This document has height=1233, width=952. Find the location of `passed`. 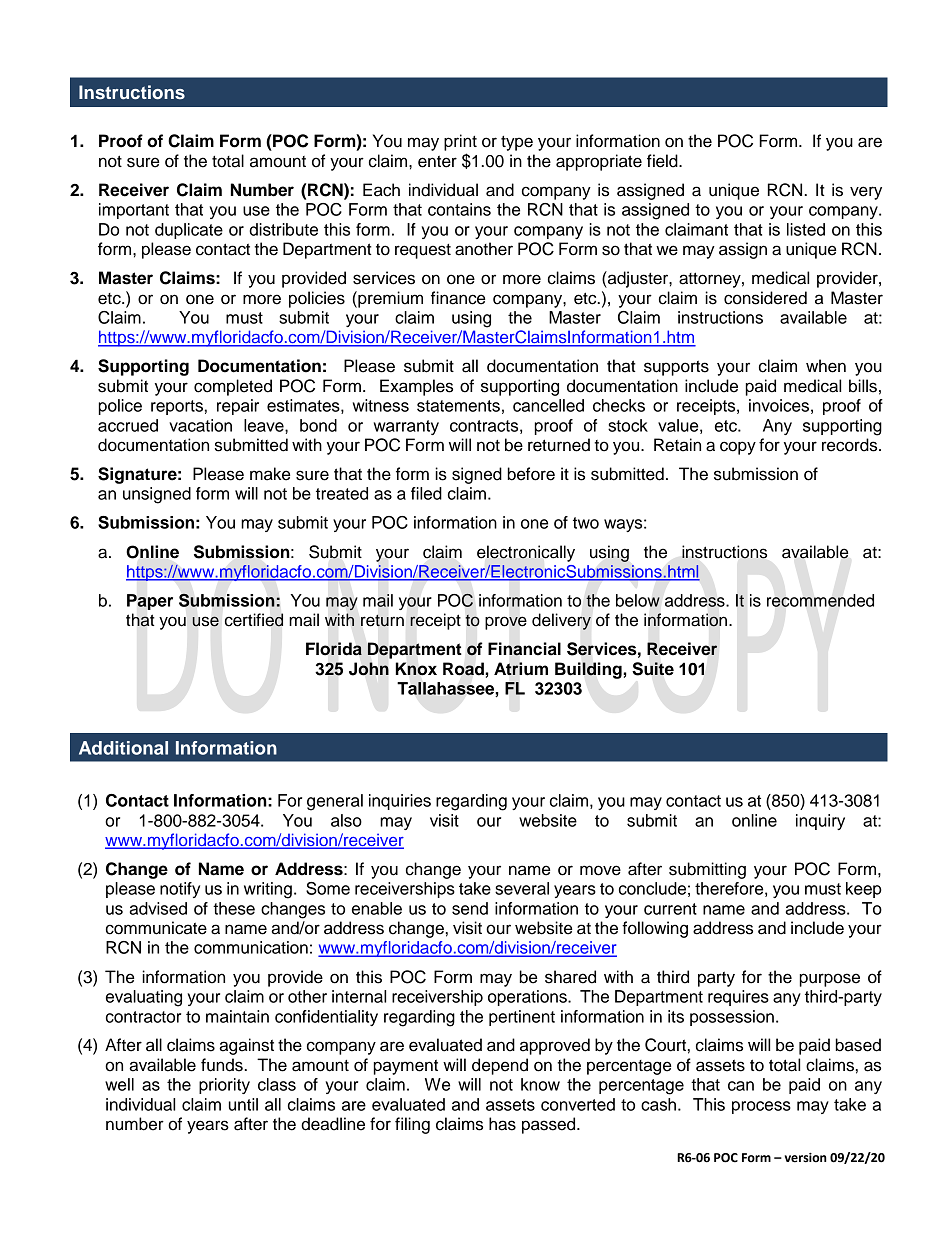

passed is located at coordinates (550, 1125).
